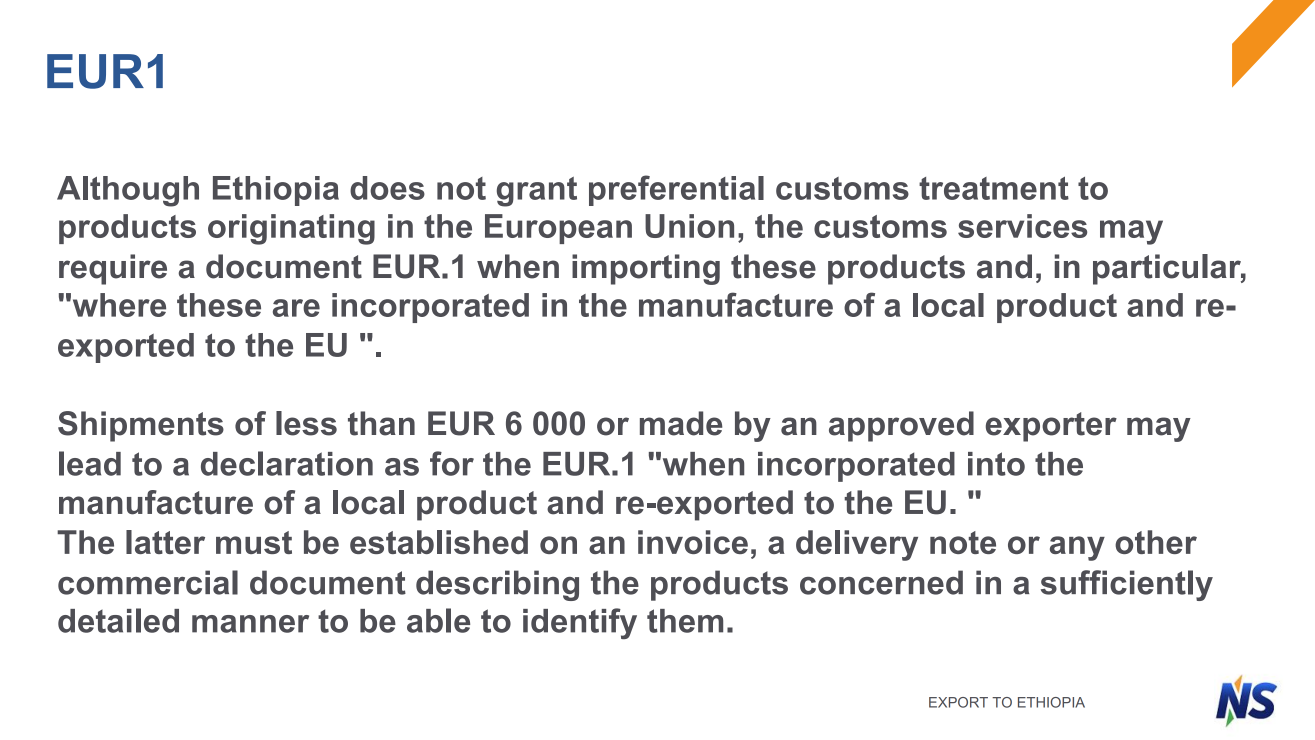 Image resolution: width=1315 pixels, height=740 pixels. I want to click on less, so click(306, 423).
